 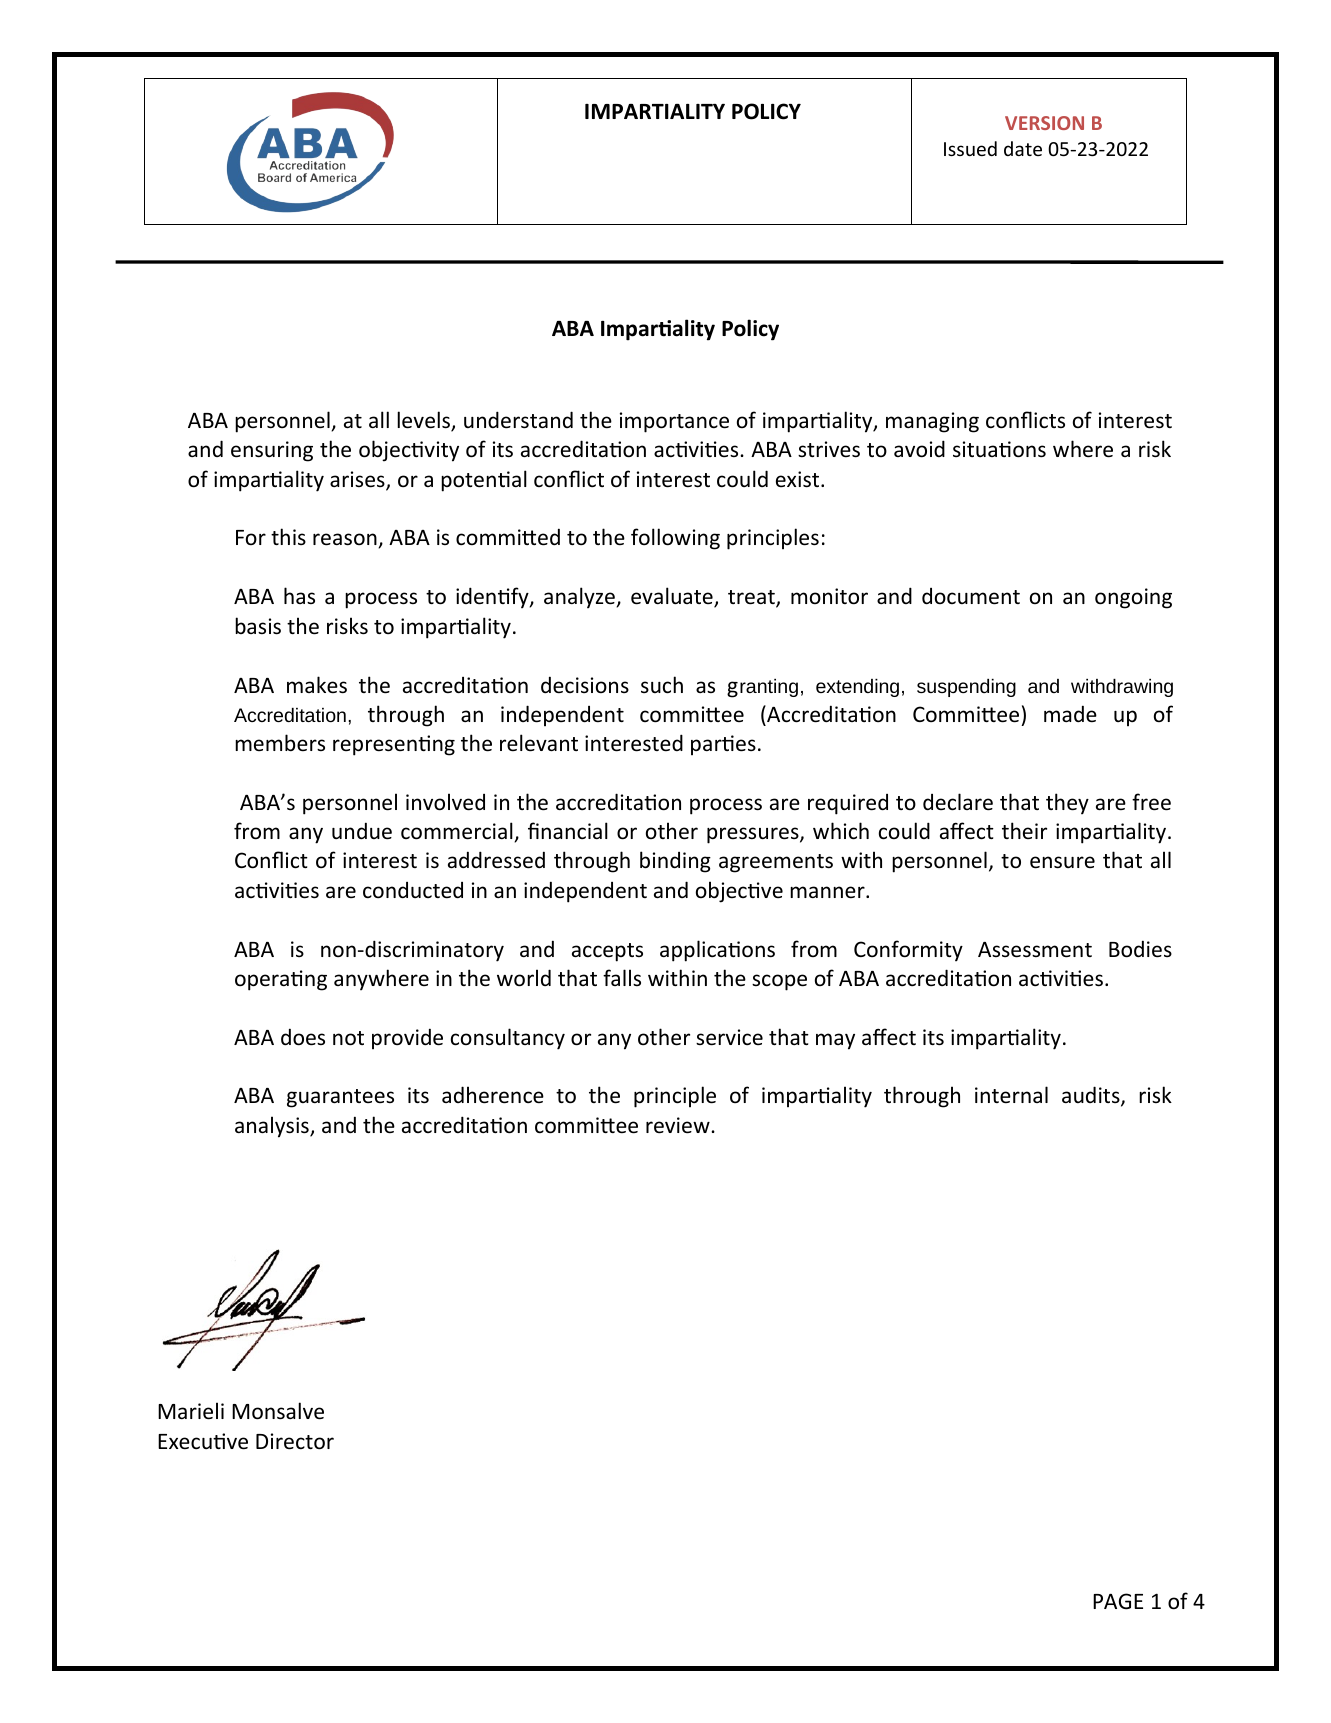 What do you see at coordinates (679, 1125) in the screenshot?
I see `review` at bounding box center [679, 1125].
